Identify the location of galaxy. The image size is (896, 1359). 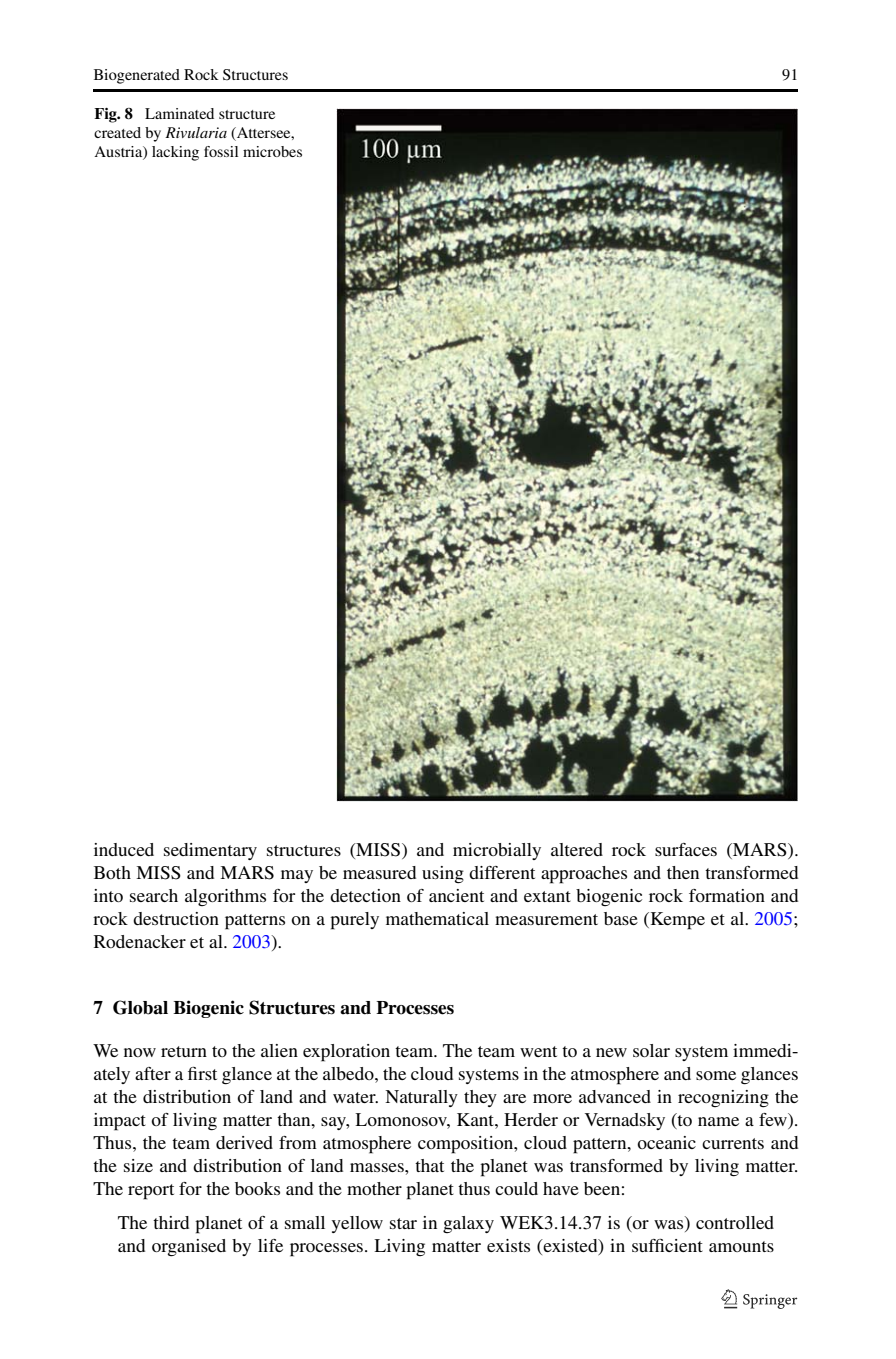
(468, 1224).
